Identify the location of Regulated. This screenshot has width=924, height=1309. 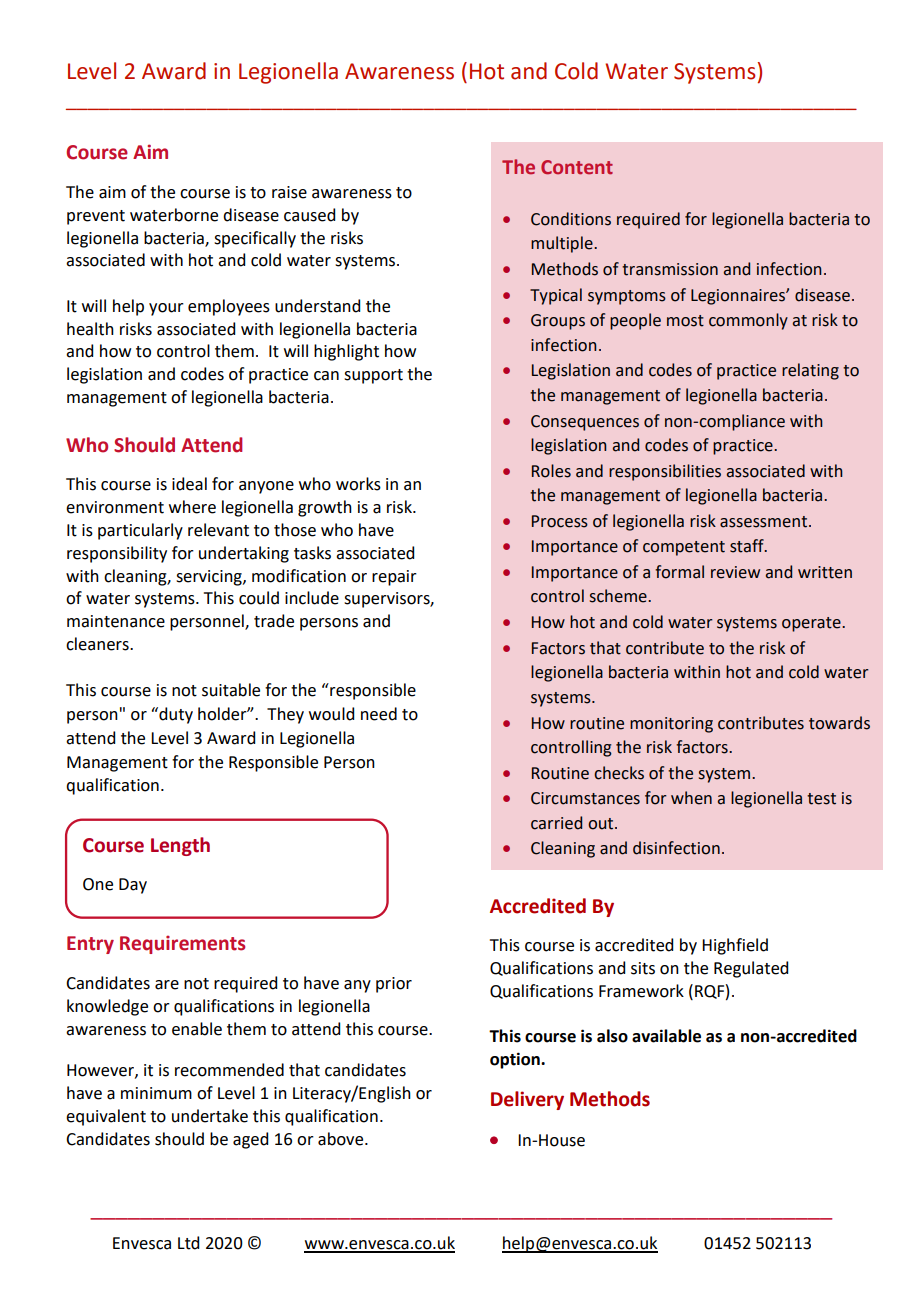
(751, 969).
